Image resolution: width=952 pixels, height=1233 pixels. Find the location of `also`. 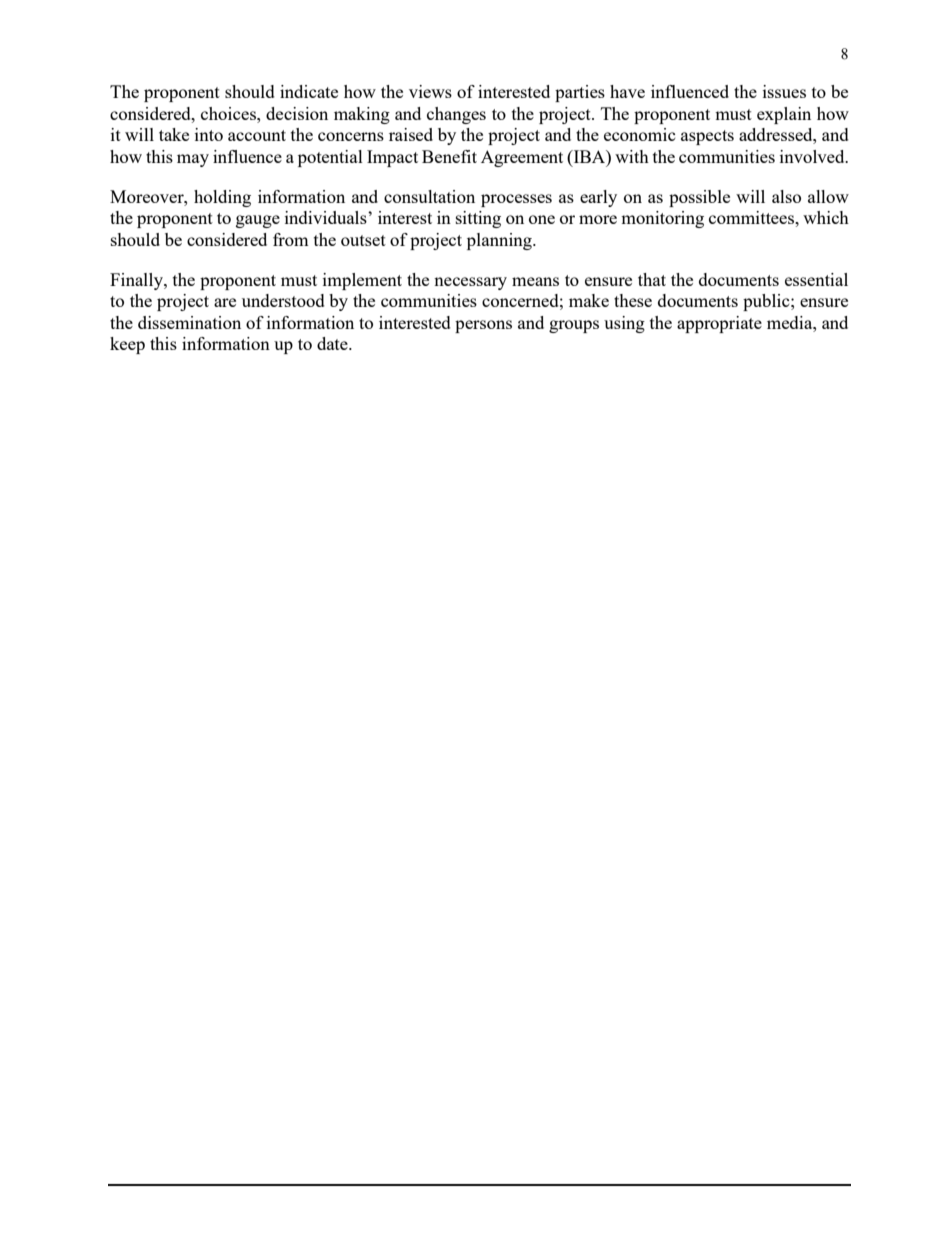

also is located at coordinates (786, 196).
